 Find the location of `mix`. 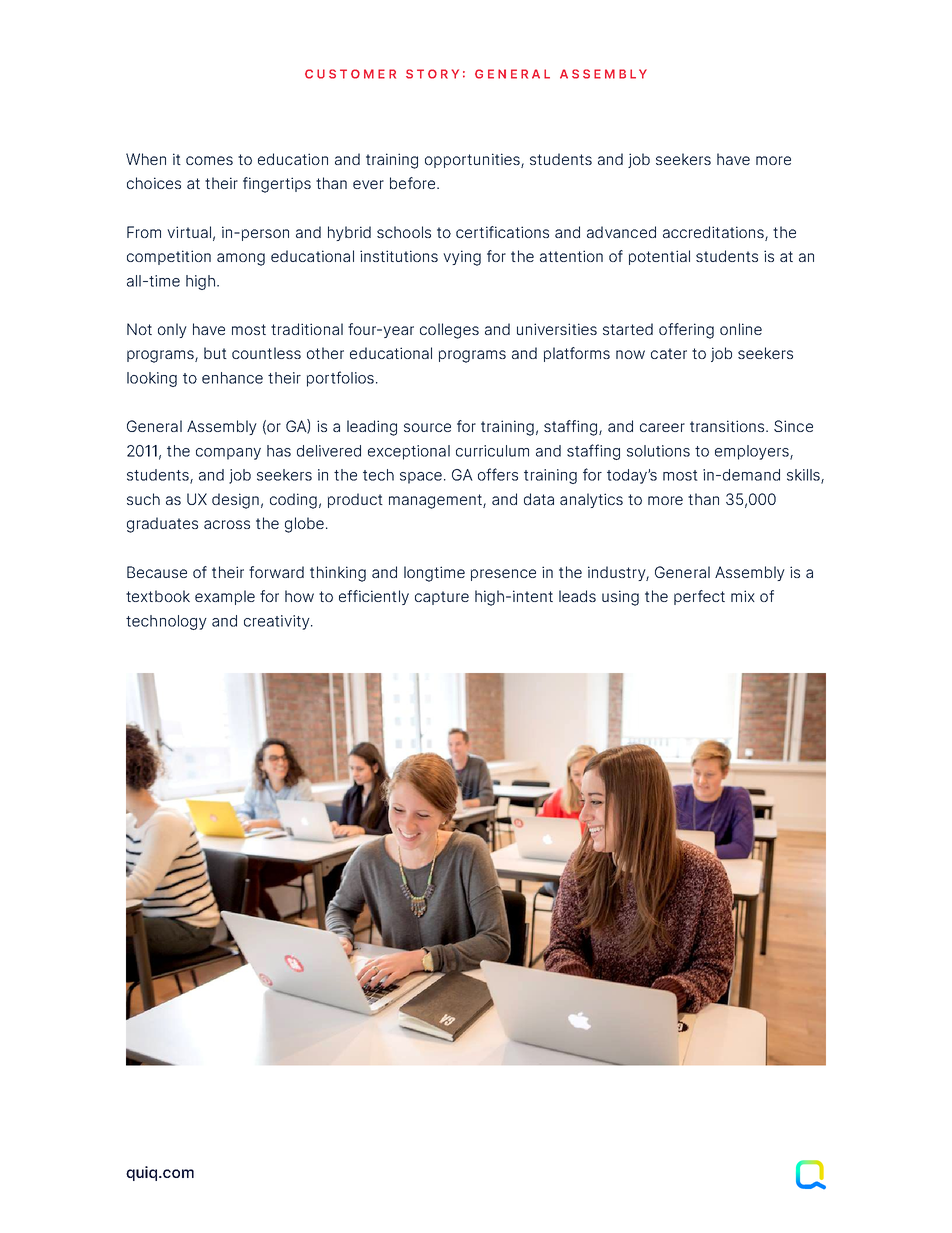

mix is located at coordinates (743, 596).
